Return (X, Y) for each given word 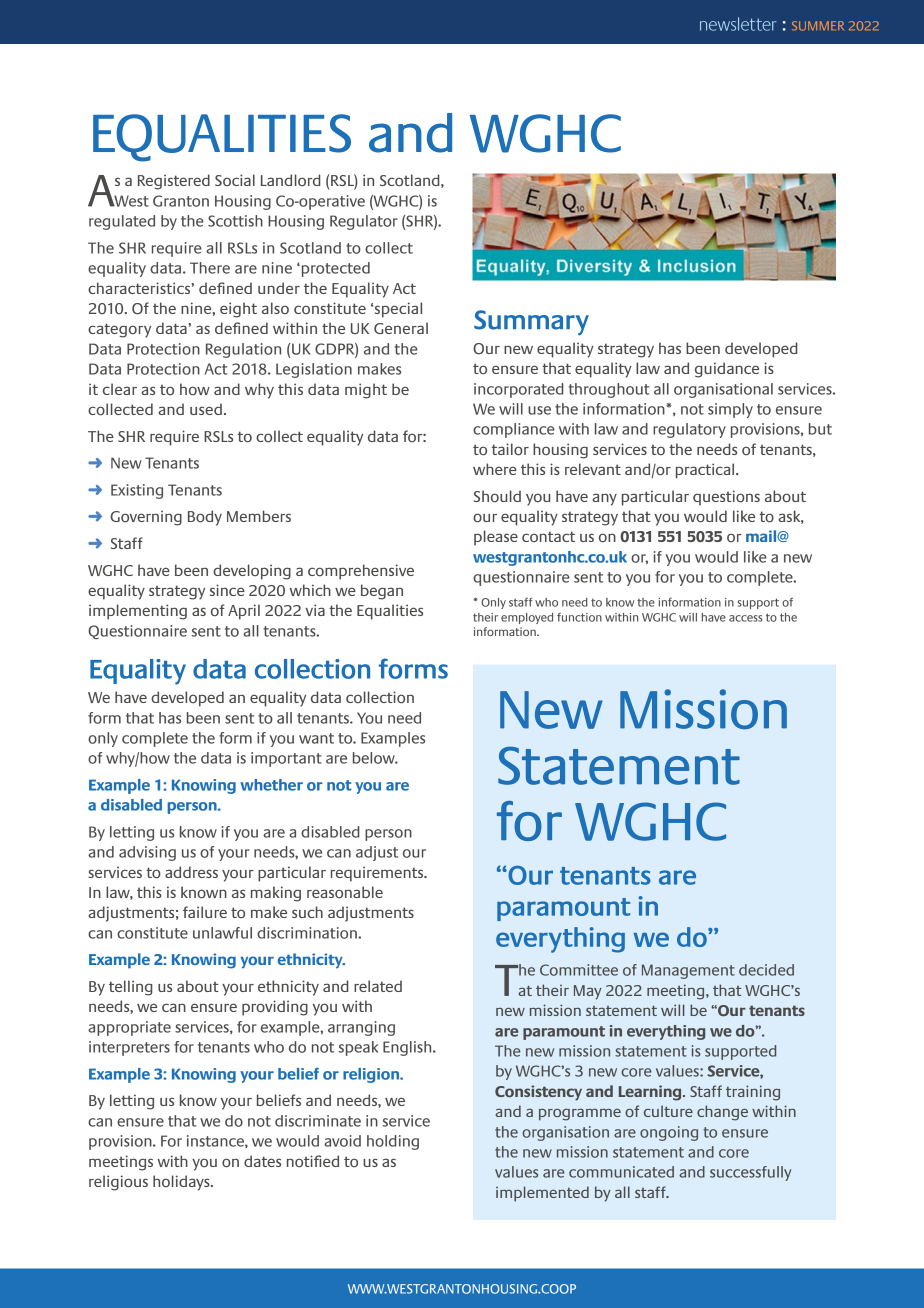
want (316, 738)
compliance (514, 430)
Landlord (291, 180)
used (206, 409)
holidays (182, 1183)
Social (235, 180)
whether (271, 785)
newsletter (738, 24)
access (746, 618)
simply (730, 410)
